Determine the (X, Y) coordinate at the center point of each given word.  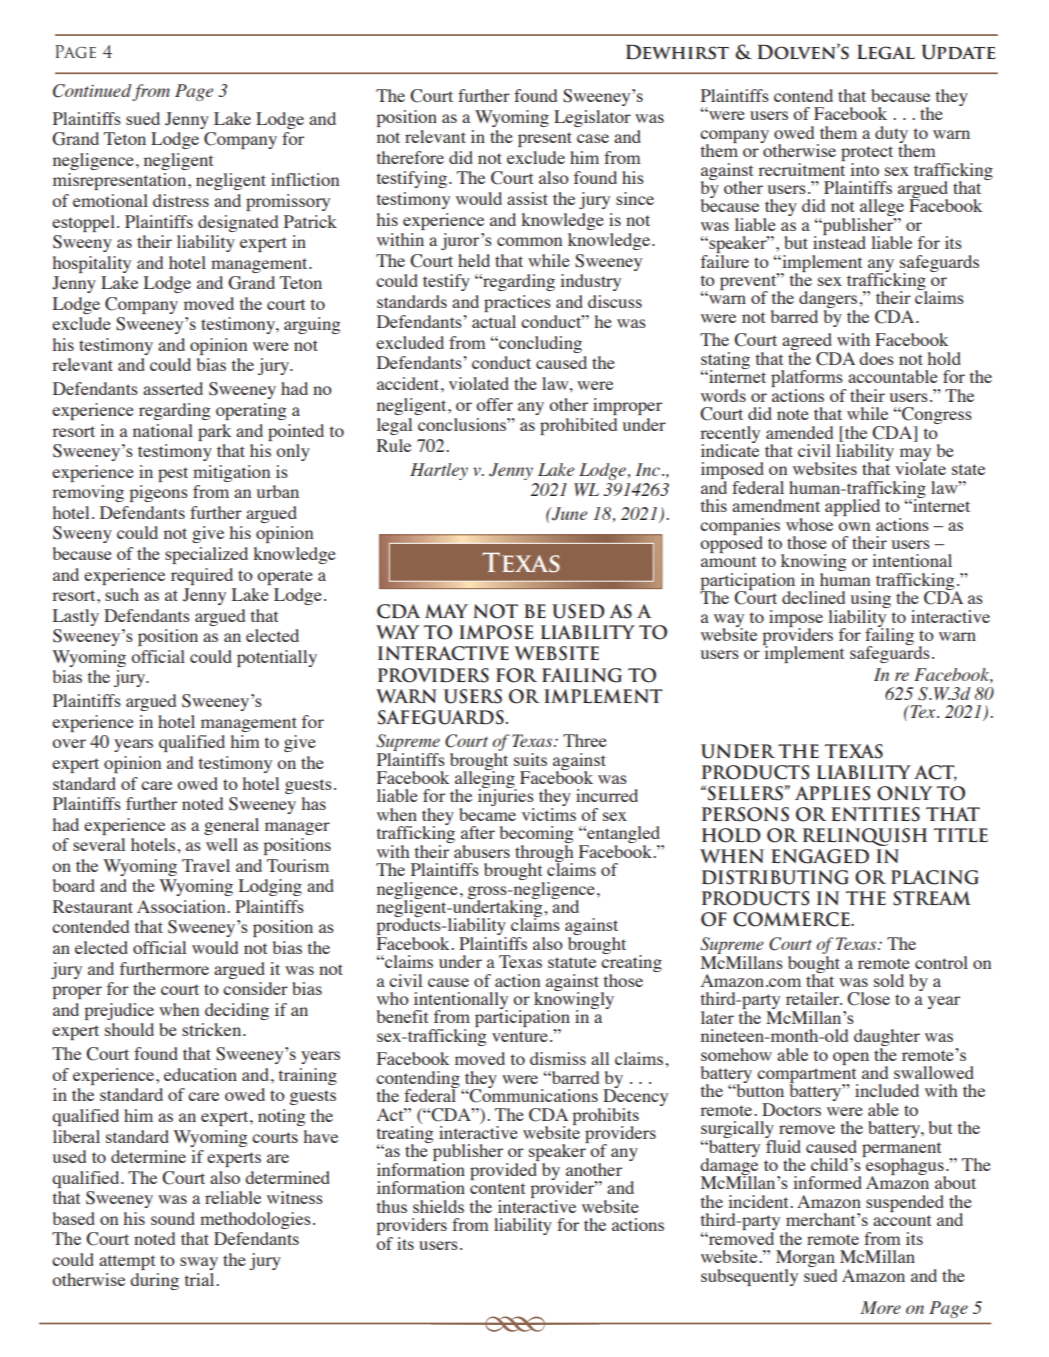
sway (199, 1263)
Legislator (592, 118)
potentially (277, 658)
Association (182, 906)
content (497, 1188)
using (869, 601)
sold (889, 980)
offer (494, 404)
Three (585, 740)
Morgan (806, 1260)
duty (891, 135)
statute (572, 962)
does (876, 358)
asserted (173, 388)
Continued (92, 91)
